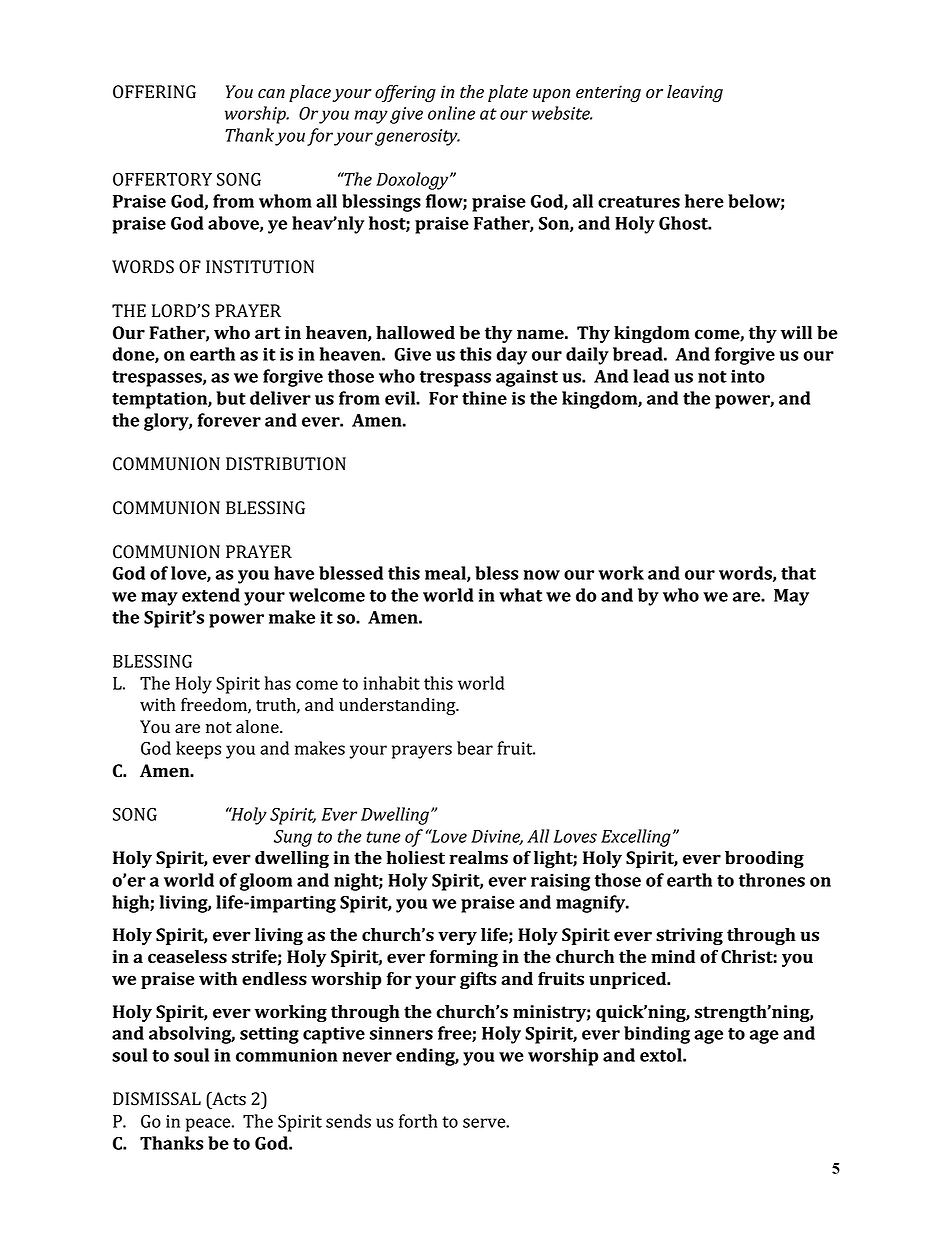  I want to click on thine, so click(484, 398).
